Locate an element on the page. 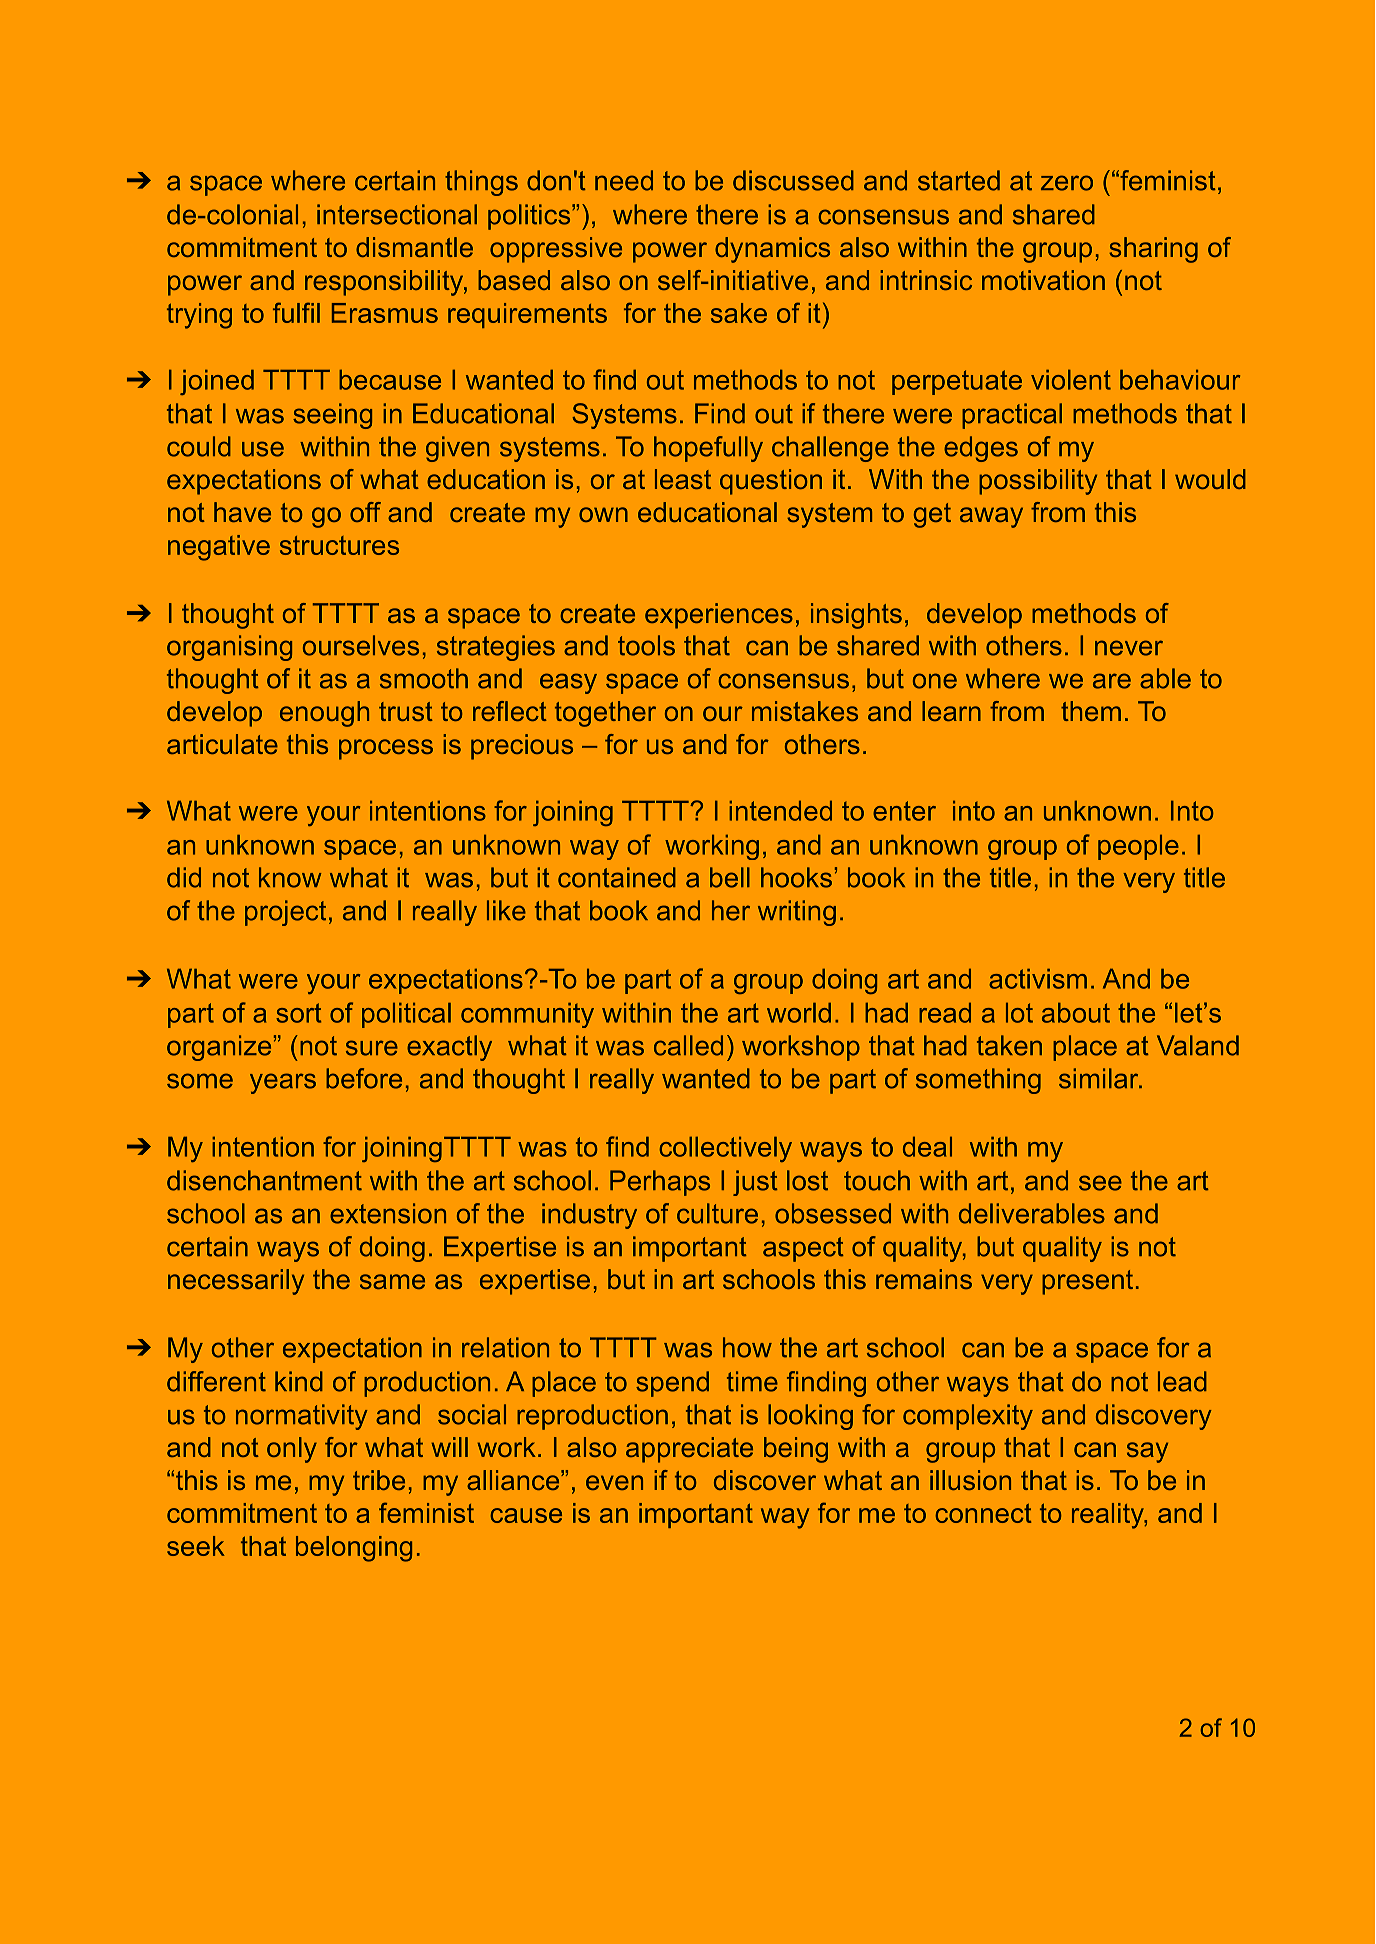 The image size is (1376, 1944). belonging is located at coordinates (354, 1549).
